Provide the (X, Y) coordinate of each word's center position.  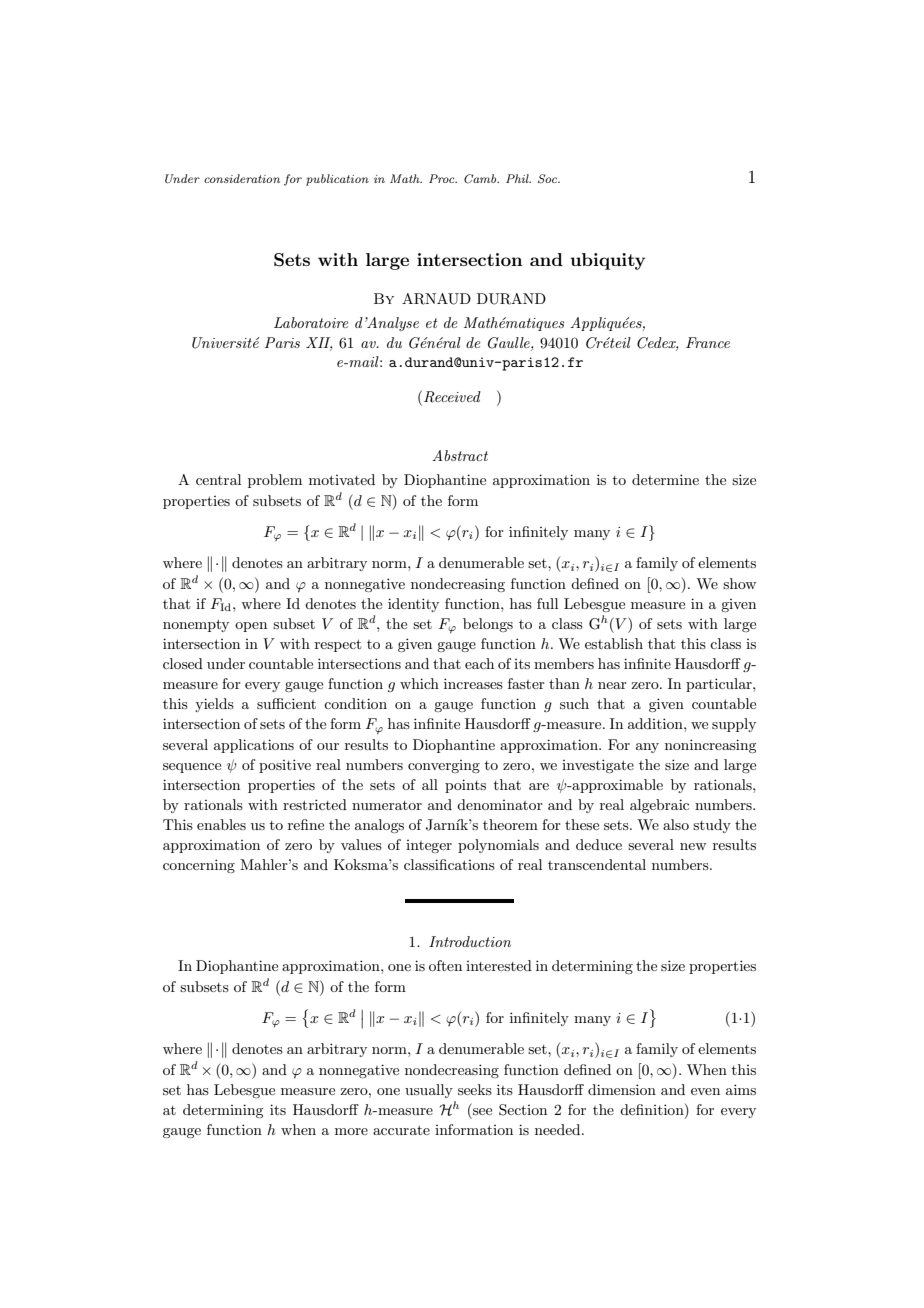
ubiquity (608, 261)
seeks (475, 1089)
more (351, 1131)
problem (275, 481)
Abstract (460, 455)
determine (665, 479)
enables (221, 824)
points (465, 786)
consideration (242, 178)
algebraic (659, 806)
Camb (481, 179)
